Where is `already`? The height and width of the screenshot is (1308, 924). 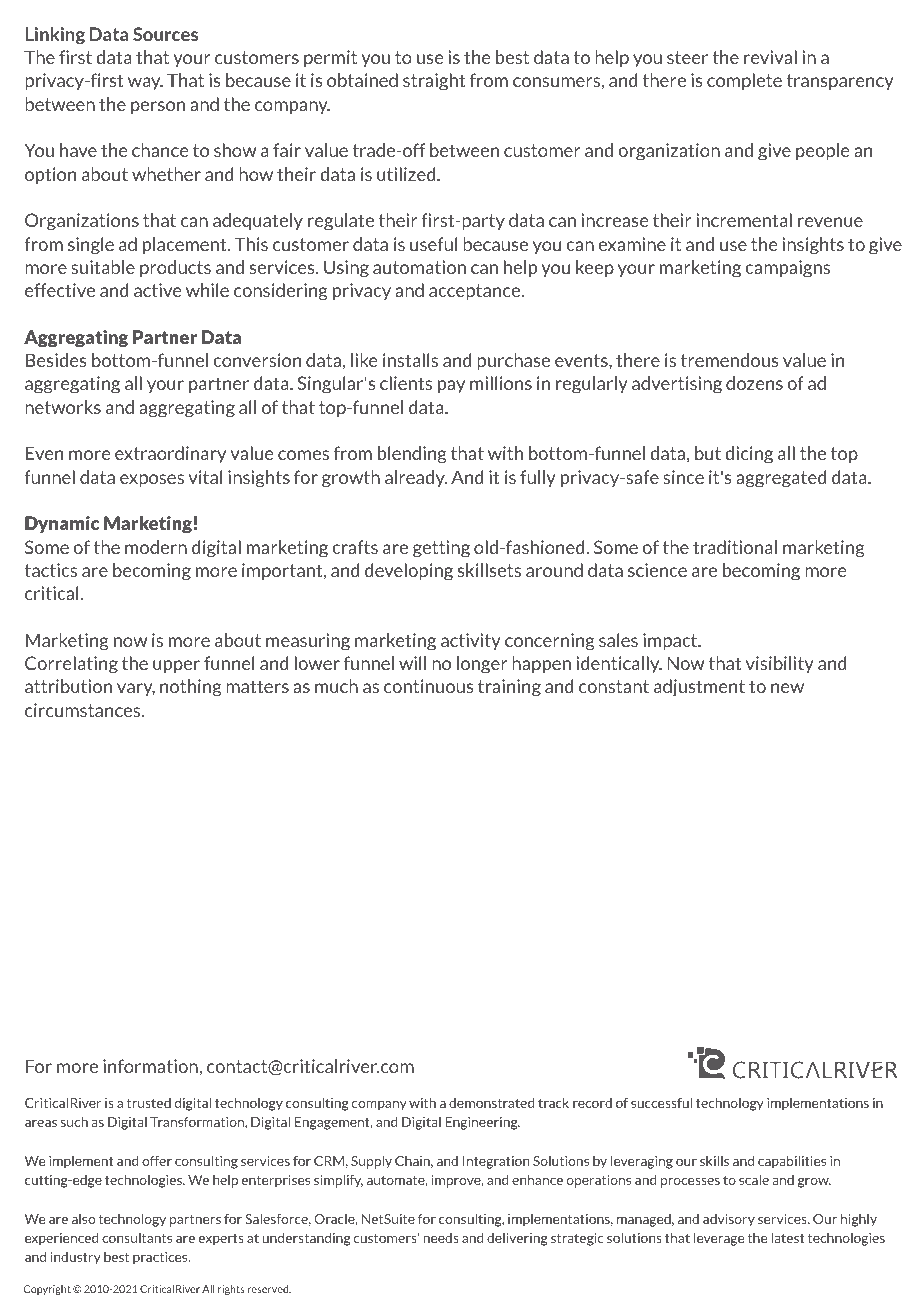
already is located at coordinates (416, 478).
